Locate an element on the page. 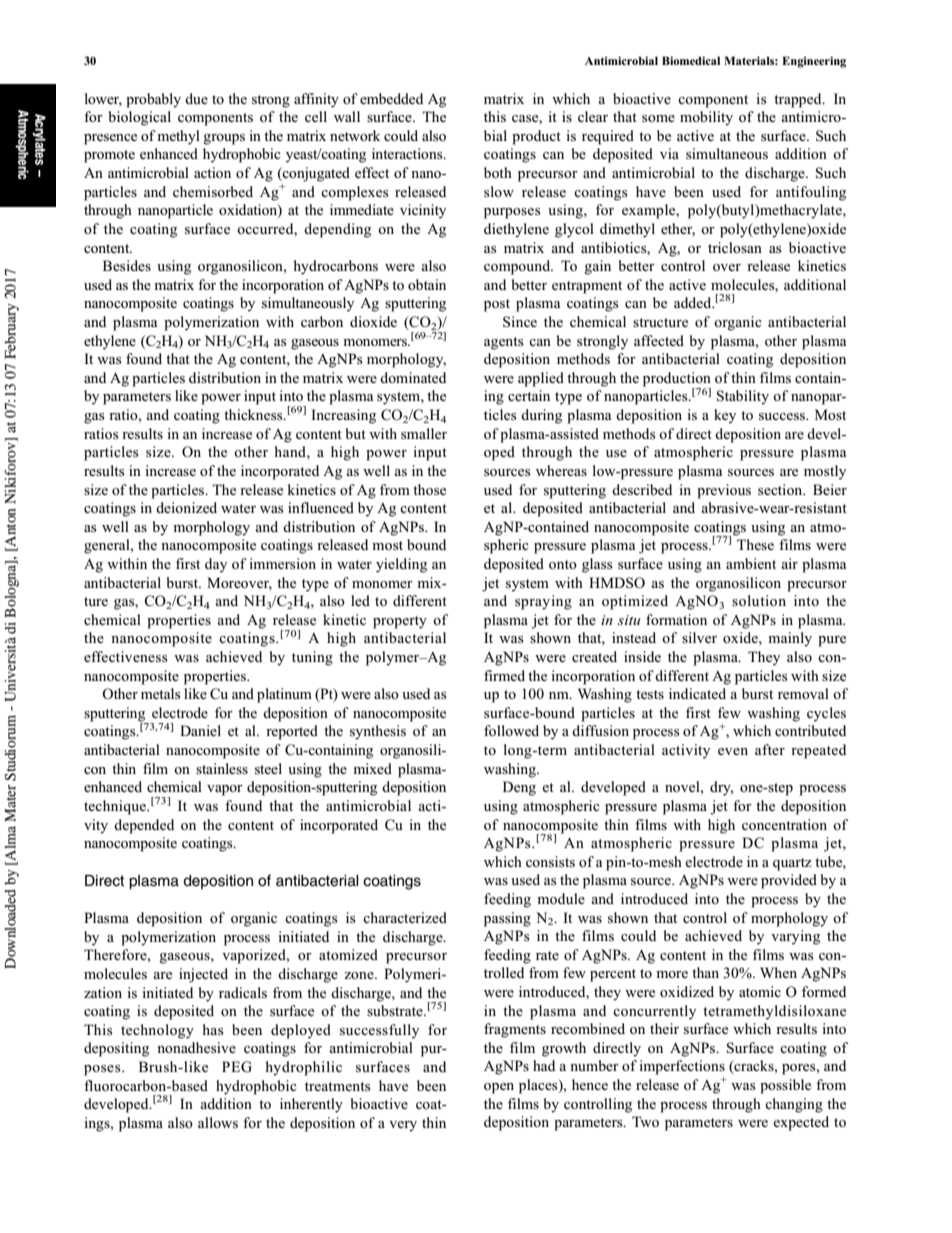 This page has height=1233, width=952. allows is located at coordinates (218, 1122).
